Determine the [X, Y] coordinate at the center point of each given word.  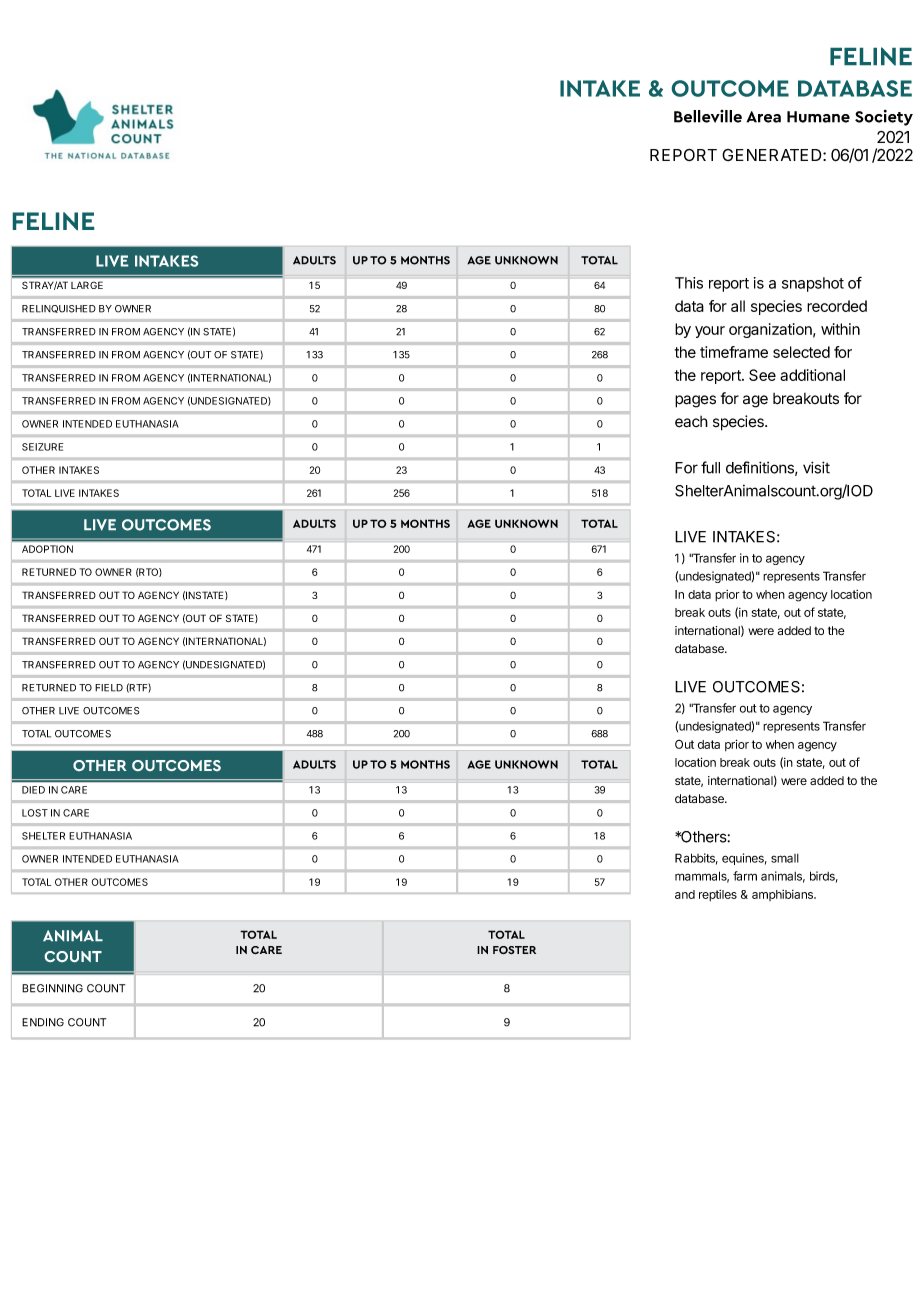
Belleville [708, 116]
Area [764, 117]
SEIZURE [42, 447]
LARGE [87, 285]
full [710, 467]
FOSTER [514, 950]
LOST [35, 813]
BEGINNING [52, 988]
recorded [837, 306]
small [785, 858]
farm [745, 876]
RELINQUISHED [59, 309]
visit [816, 467]
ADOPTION [47, 549]
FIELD [109, 688]
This [689, 283]
